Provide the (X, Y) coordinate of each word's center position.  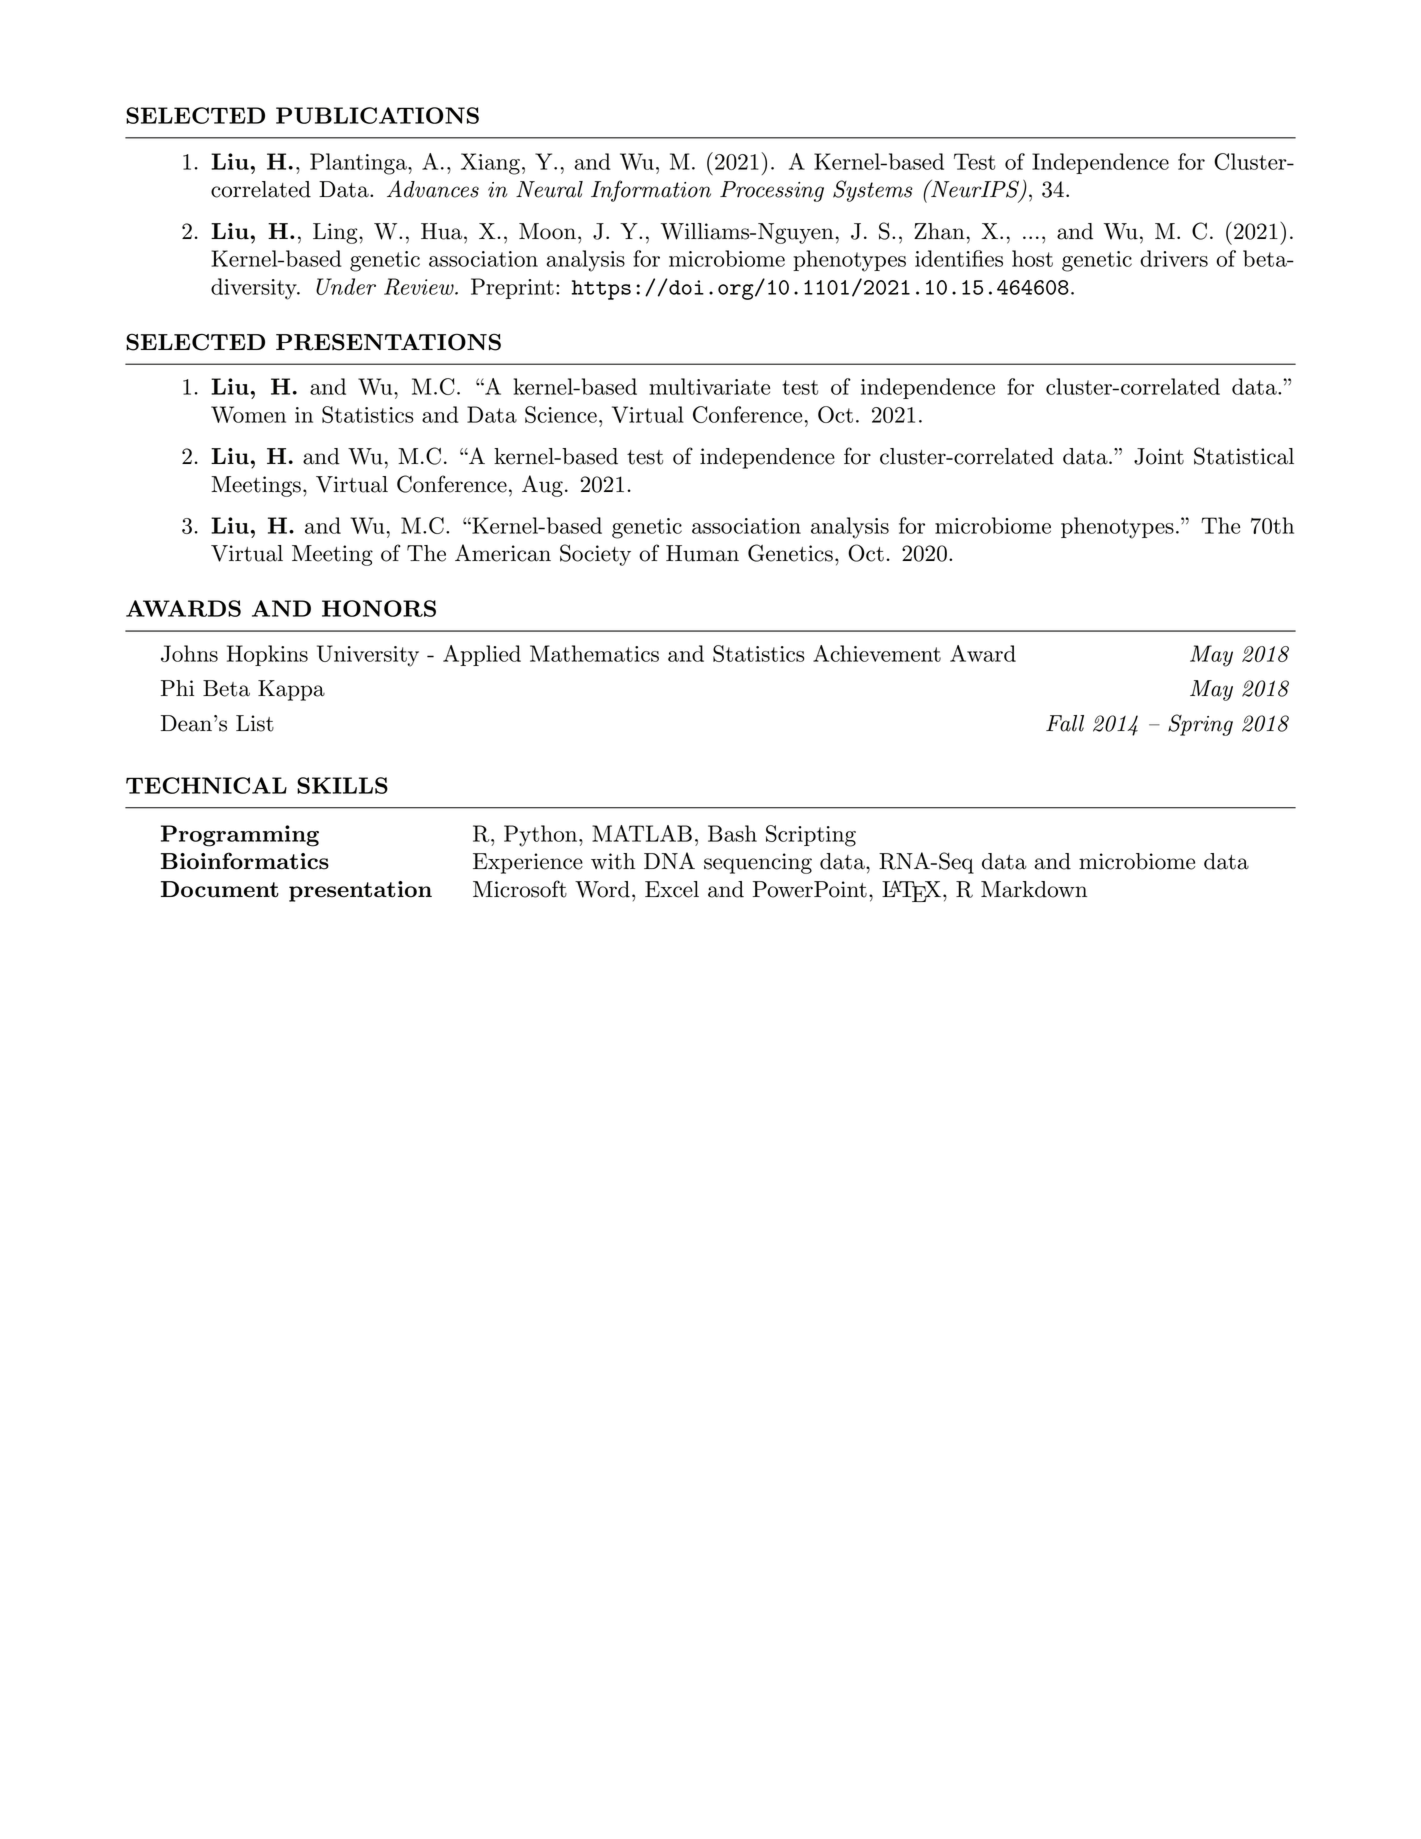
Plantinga (359, 164)
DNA (669, 860)
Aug (542, 486)
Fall (1065, 723)
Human (702, 553)
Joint (1159, 456)
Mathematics (594, 653)
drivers (1174, 258)
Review (420, 286)
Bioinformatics (245, 861)
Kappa (291, 690)
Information (651, 191)
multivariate (709, 386)
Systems (873, 191)
